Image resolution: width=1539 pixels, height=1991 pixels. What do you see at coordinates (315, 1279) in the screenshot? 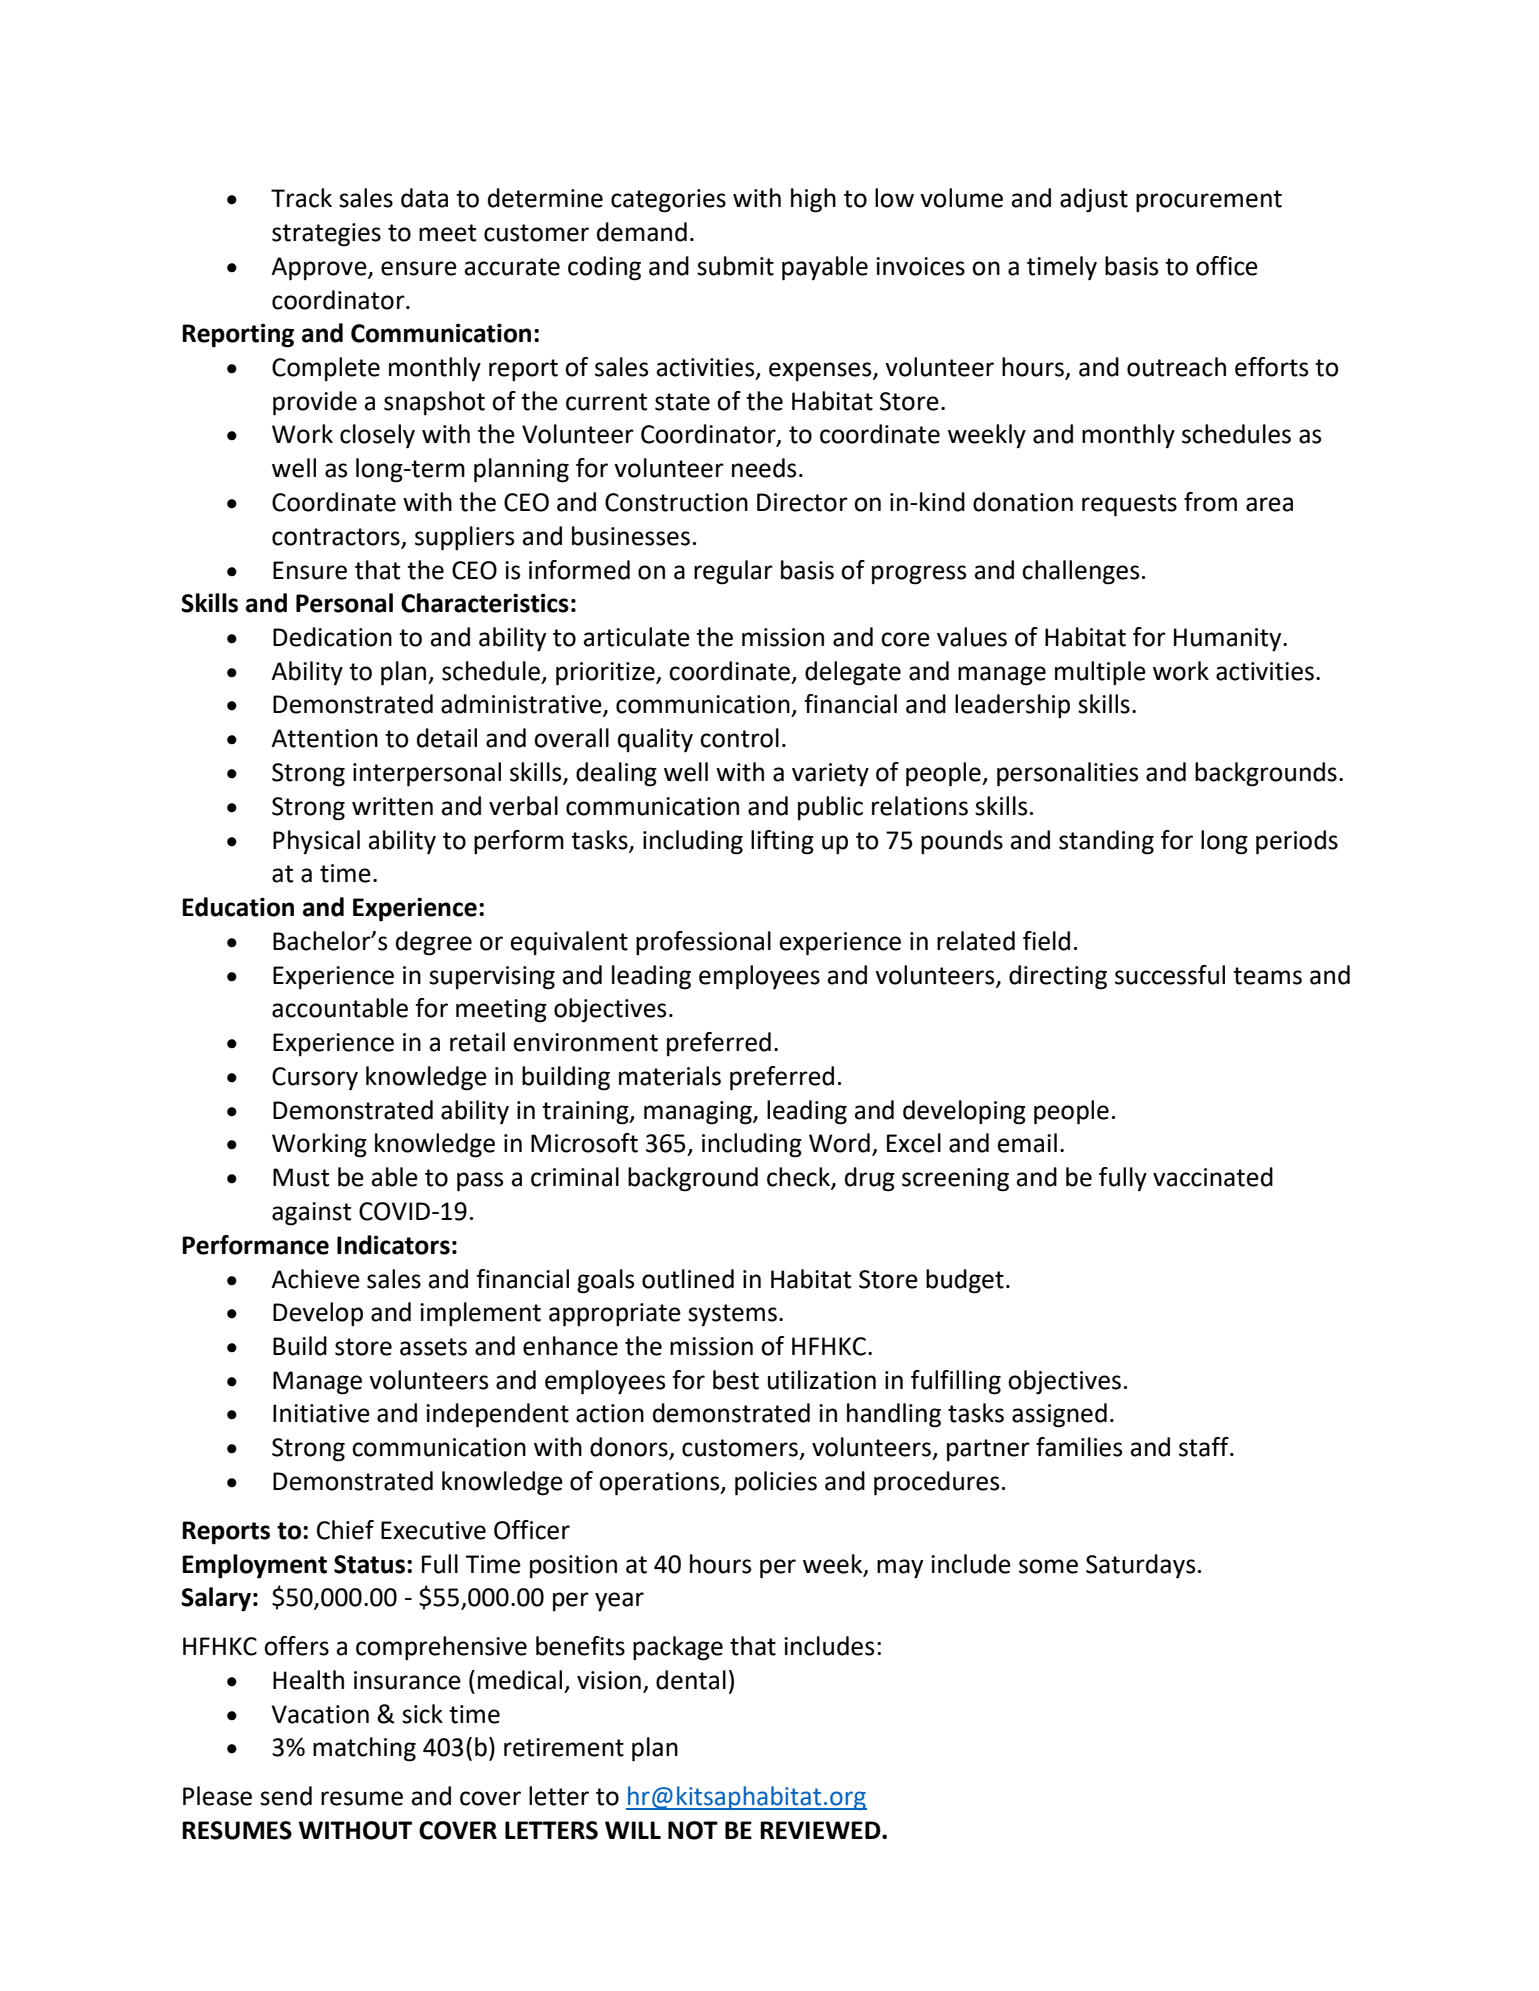
I see `Achieve` at bounding box center [315, 1279].
